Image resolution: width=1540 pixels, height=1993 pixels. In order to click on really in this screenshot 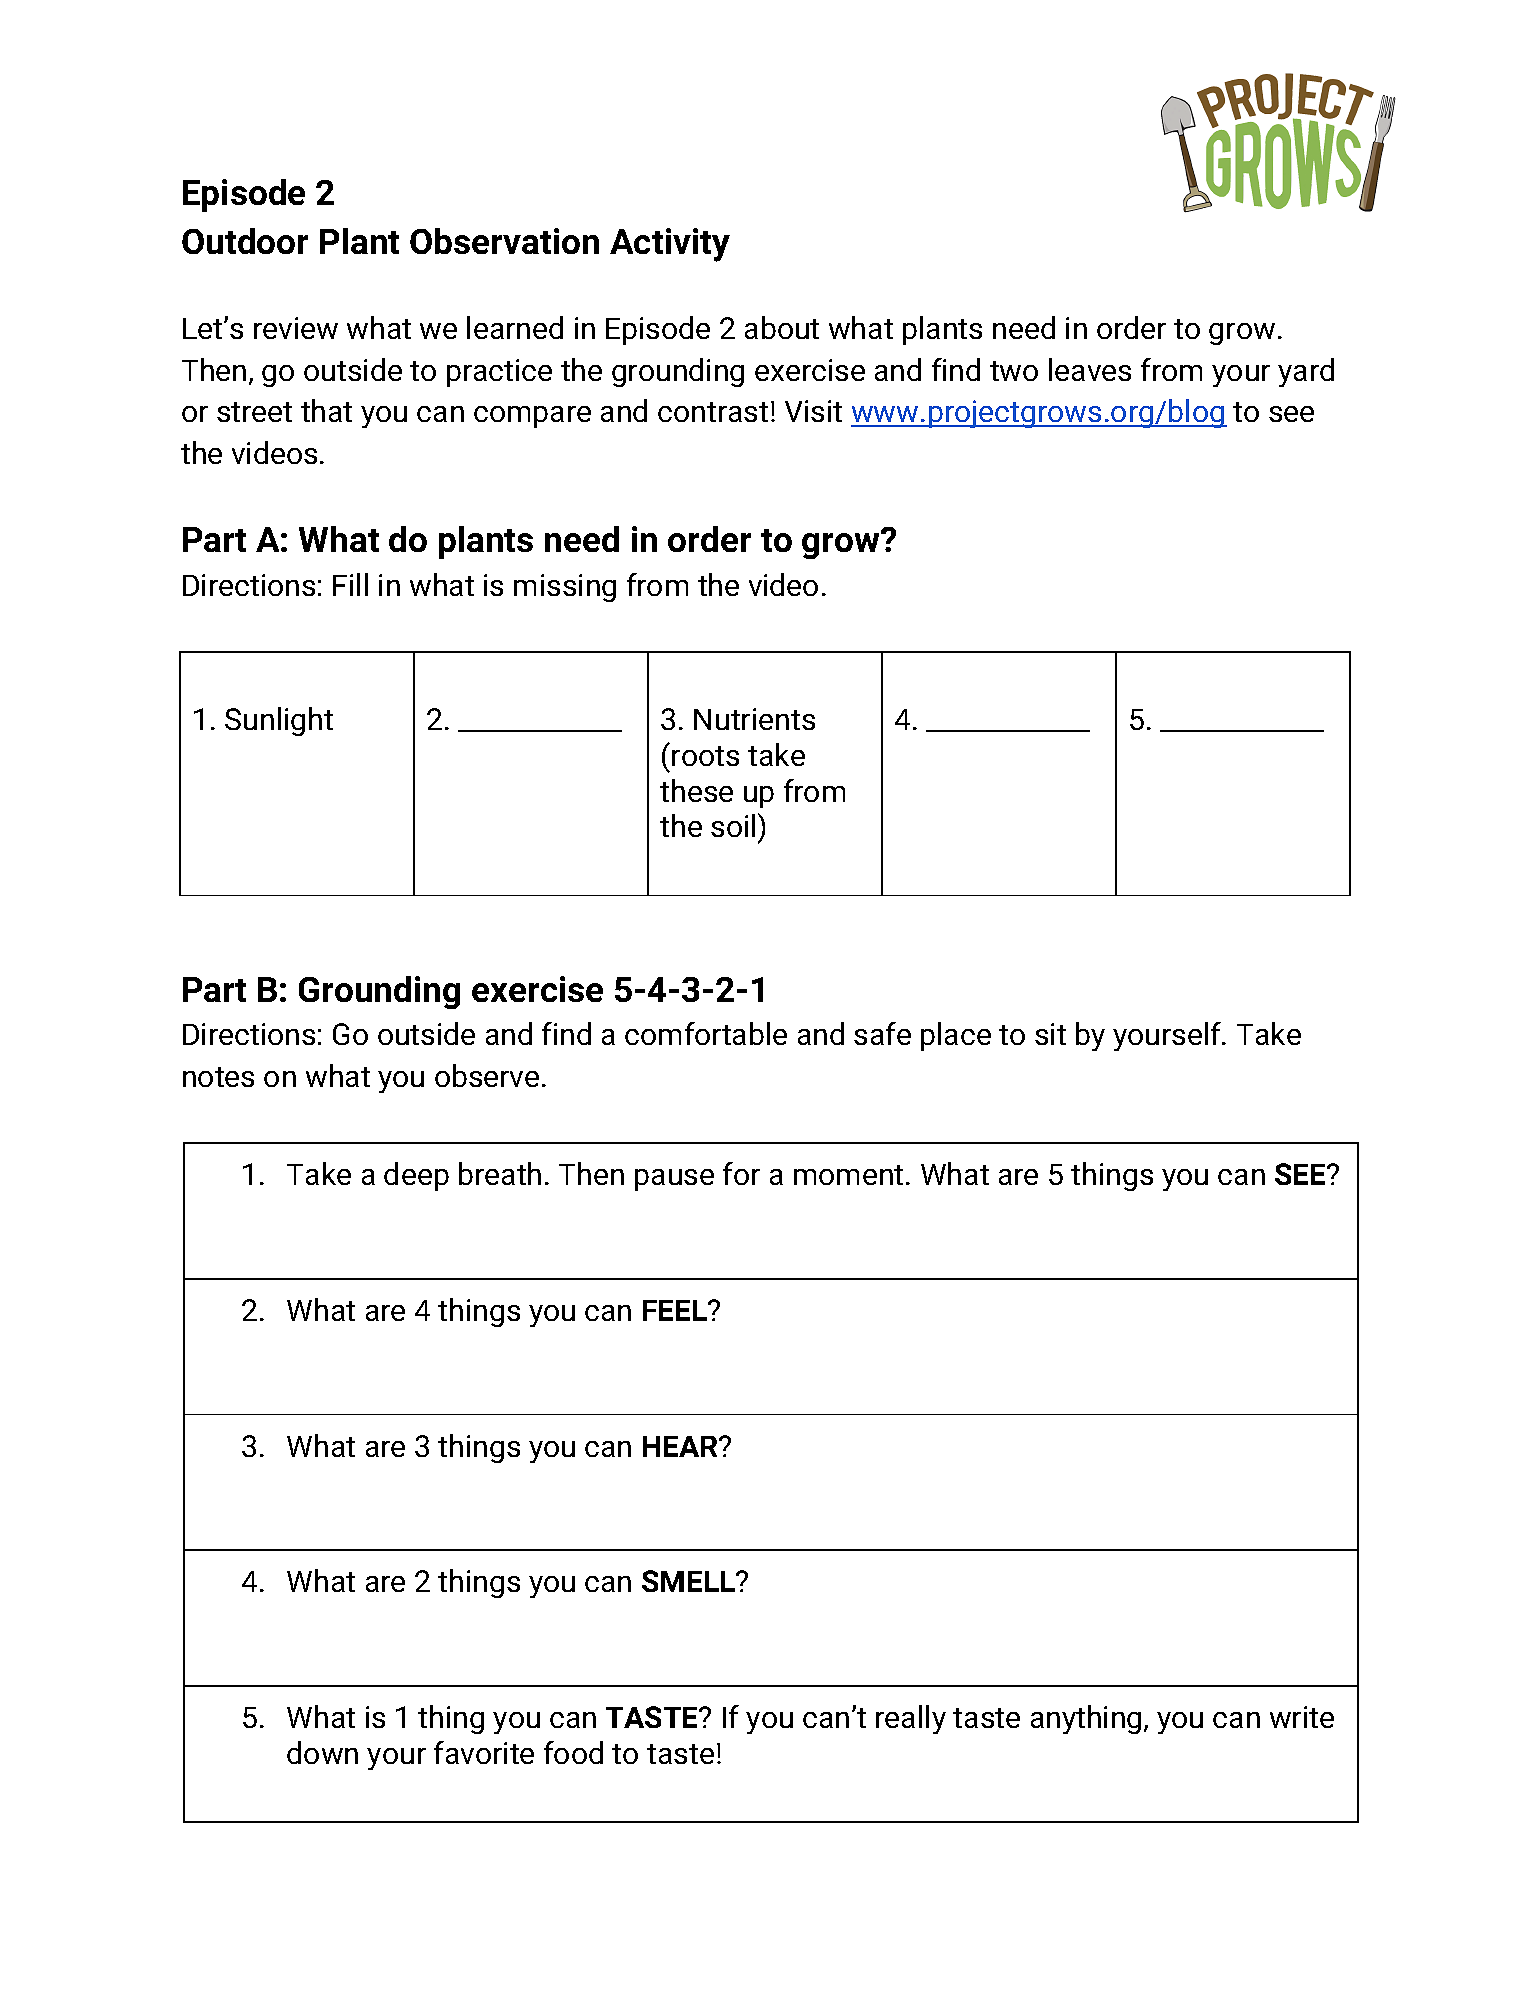, I will do `click(911, 1719)`.
